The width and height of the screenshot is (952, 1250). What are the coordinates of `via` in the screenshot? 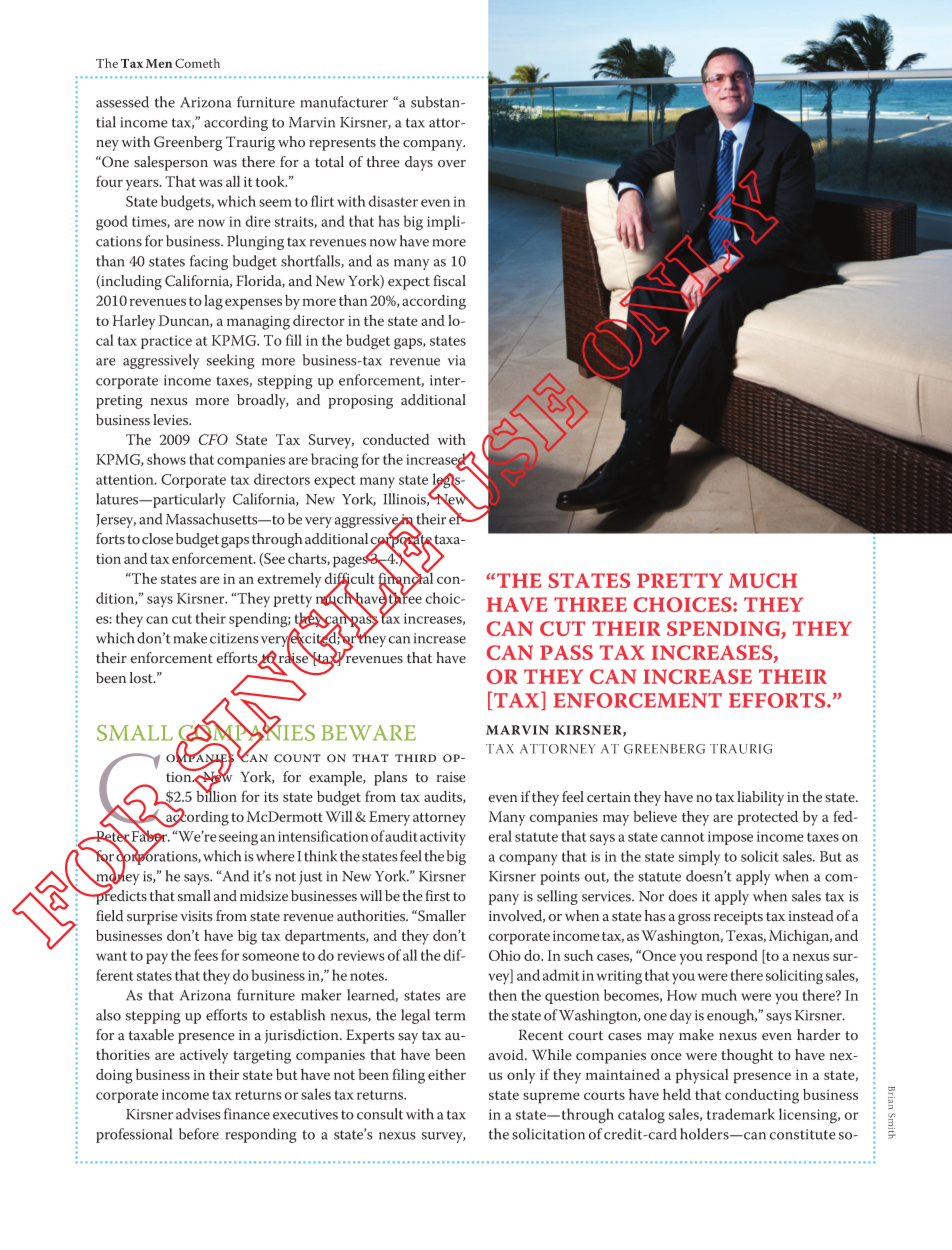 It's located at (457, 360).
